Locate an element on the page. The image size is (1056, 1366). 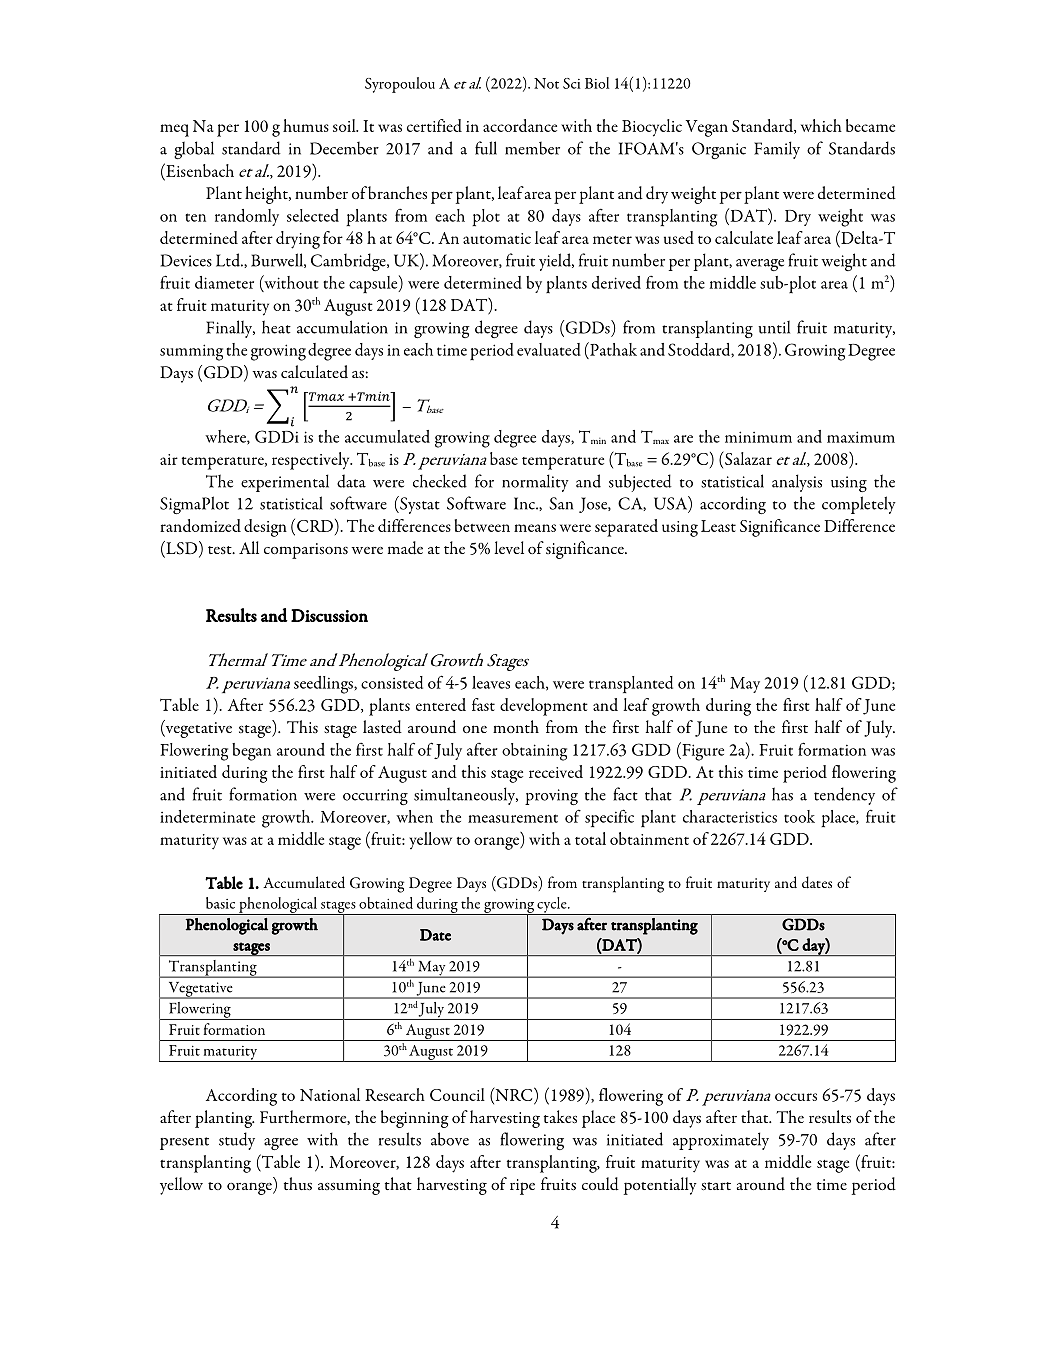
accordance is located at coordinates (520, 125).
